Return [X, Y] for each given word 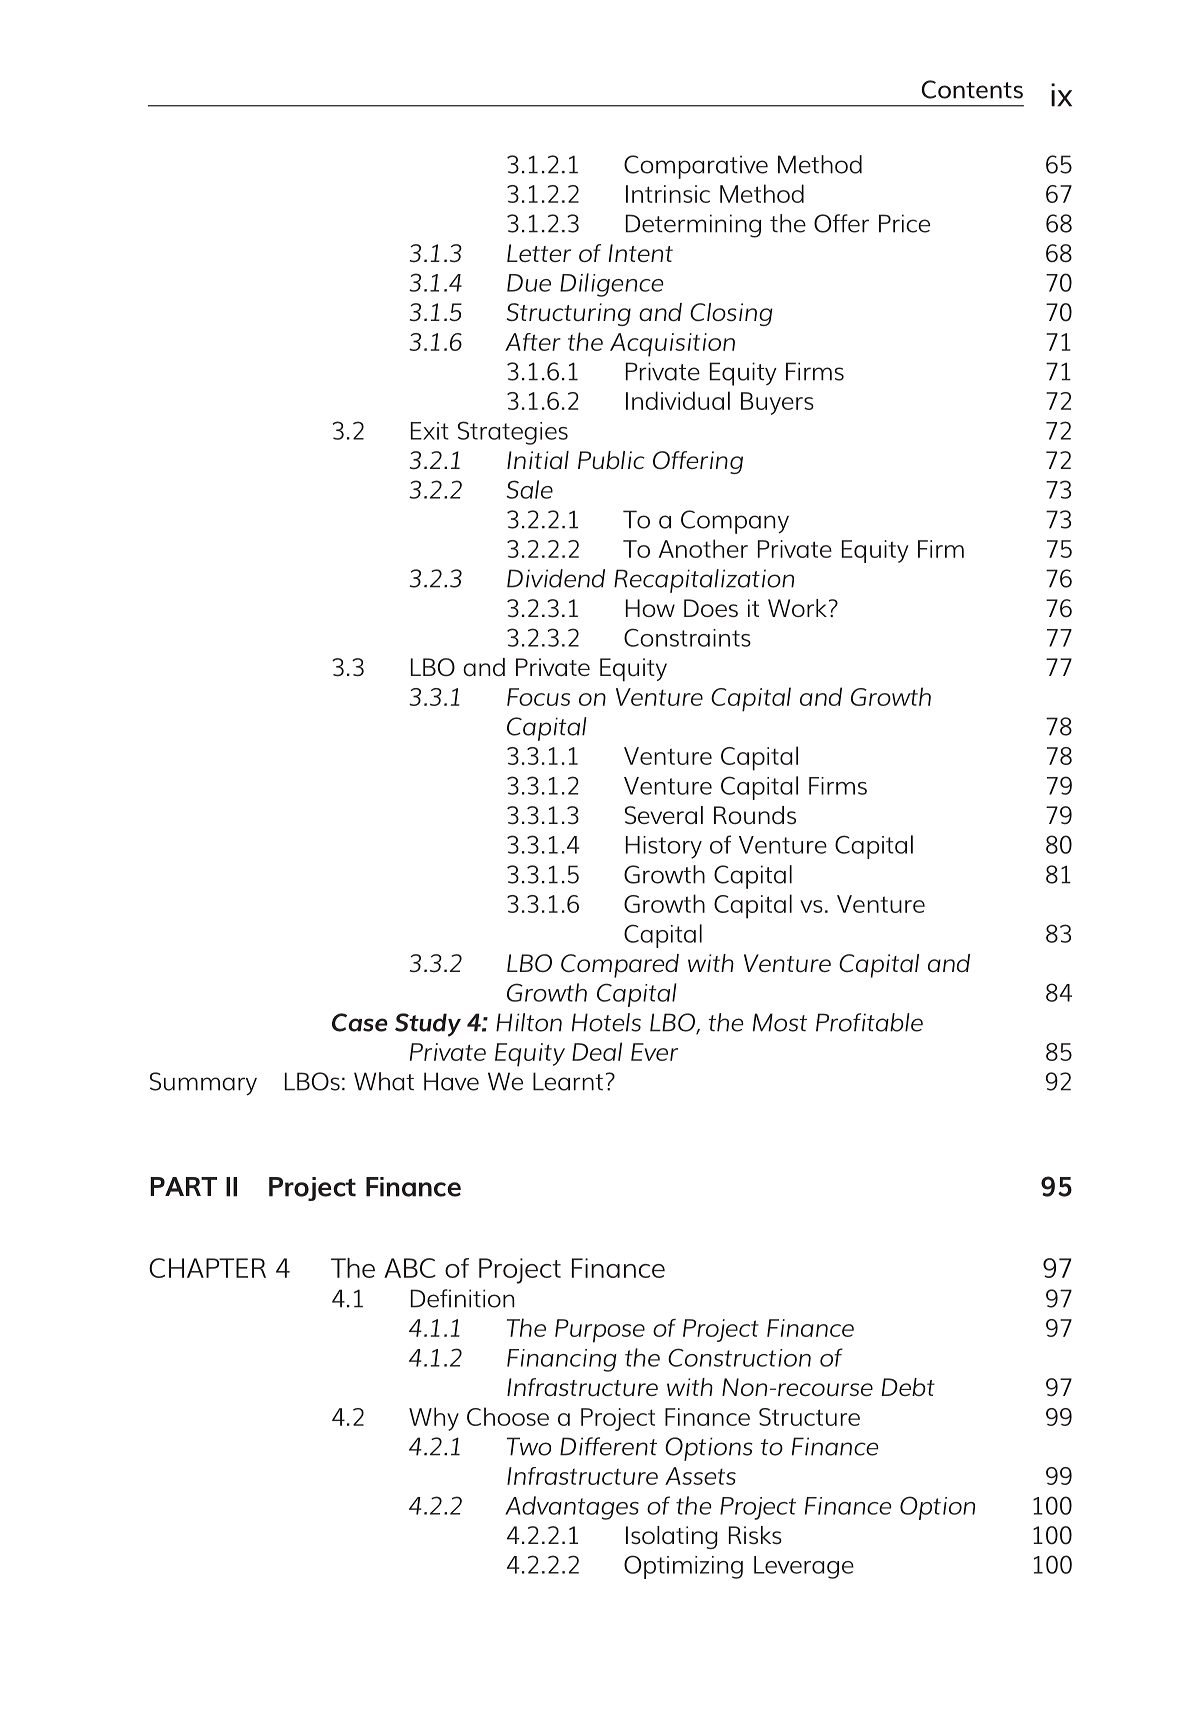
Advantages [572, 1508]
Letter [539, 253]
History [664, 847]
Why [434, 1419]
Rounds [755, 815]
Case [360, 1022]
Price [904, 223]
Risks [755, 1535]
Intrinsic [668, 194]
